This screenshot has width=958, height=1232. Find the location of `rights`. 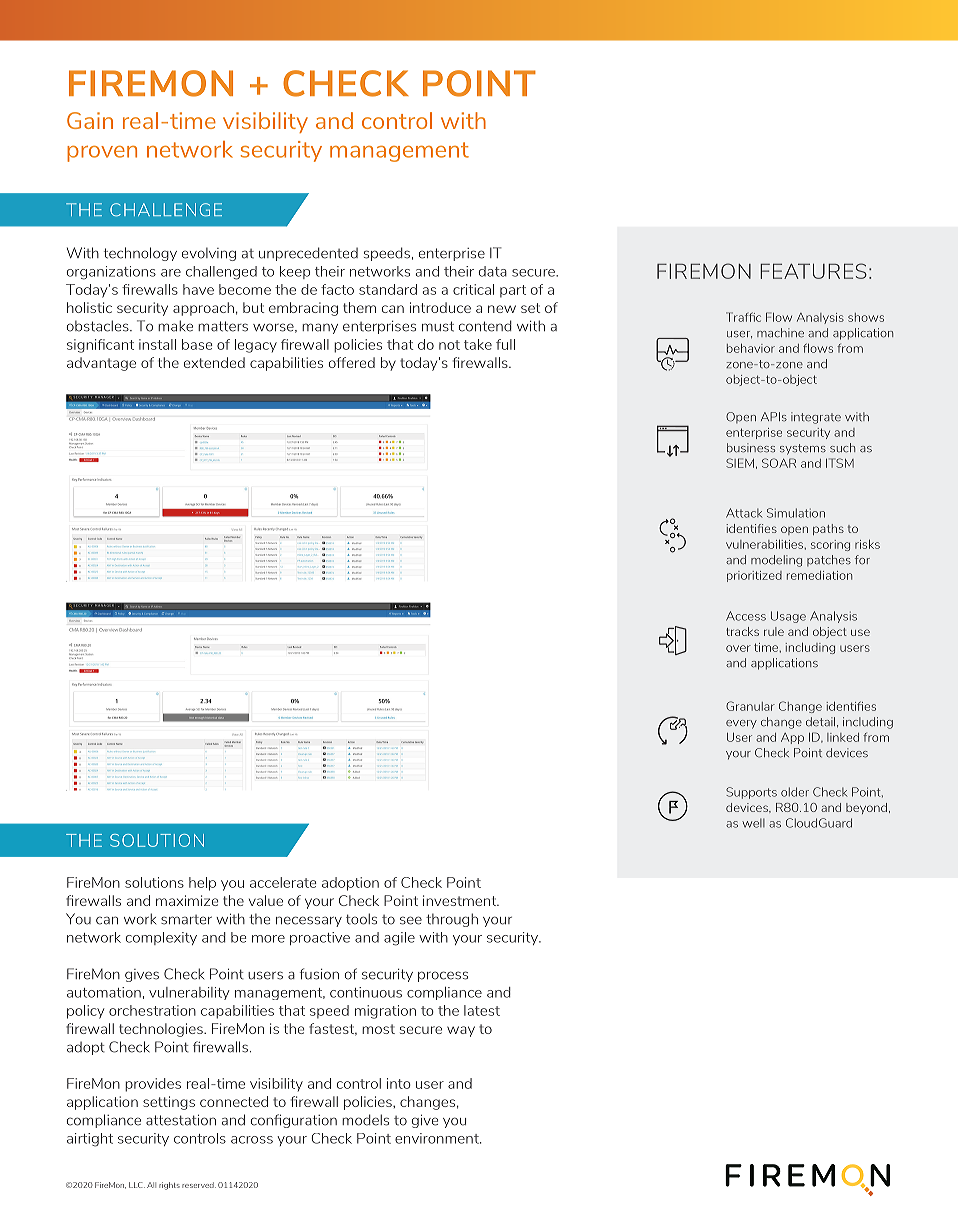

rights is located at coordinates (169, 1186).
